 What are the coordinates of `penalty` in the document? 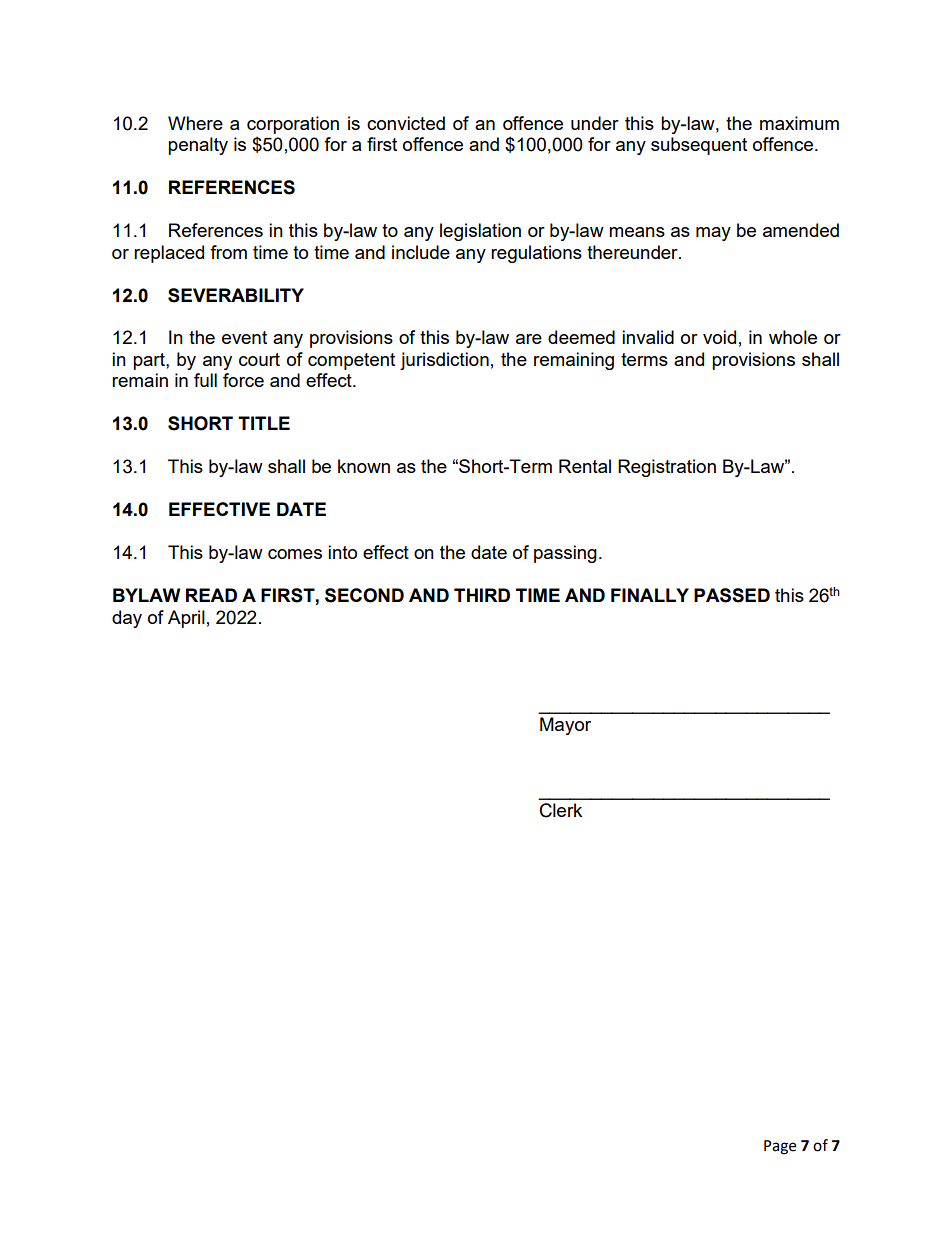 It's located at (198, 146).
